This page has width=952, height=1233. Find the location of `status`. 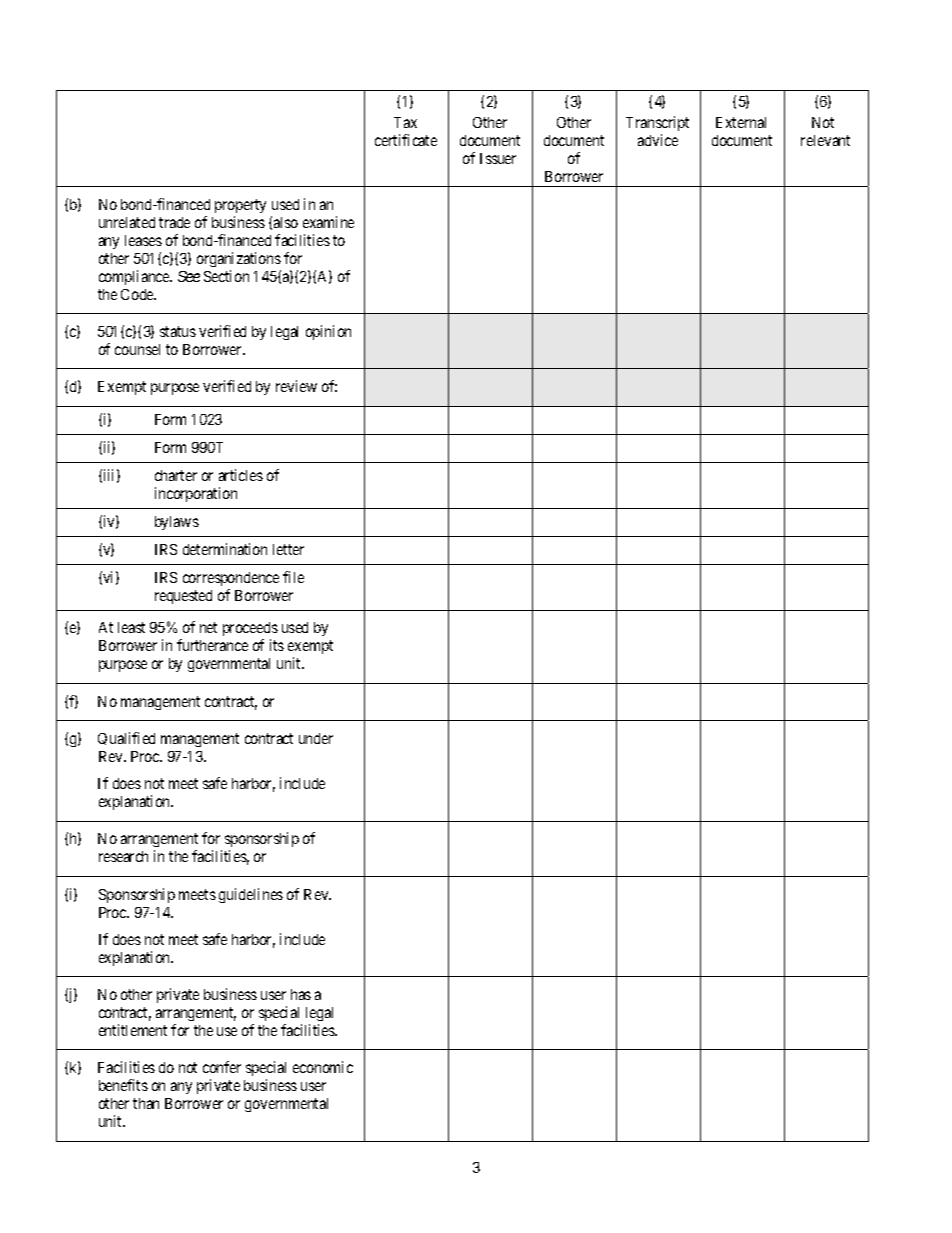

status is located at coordinates (178, 331).
